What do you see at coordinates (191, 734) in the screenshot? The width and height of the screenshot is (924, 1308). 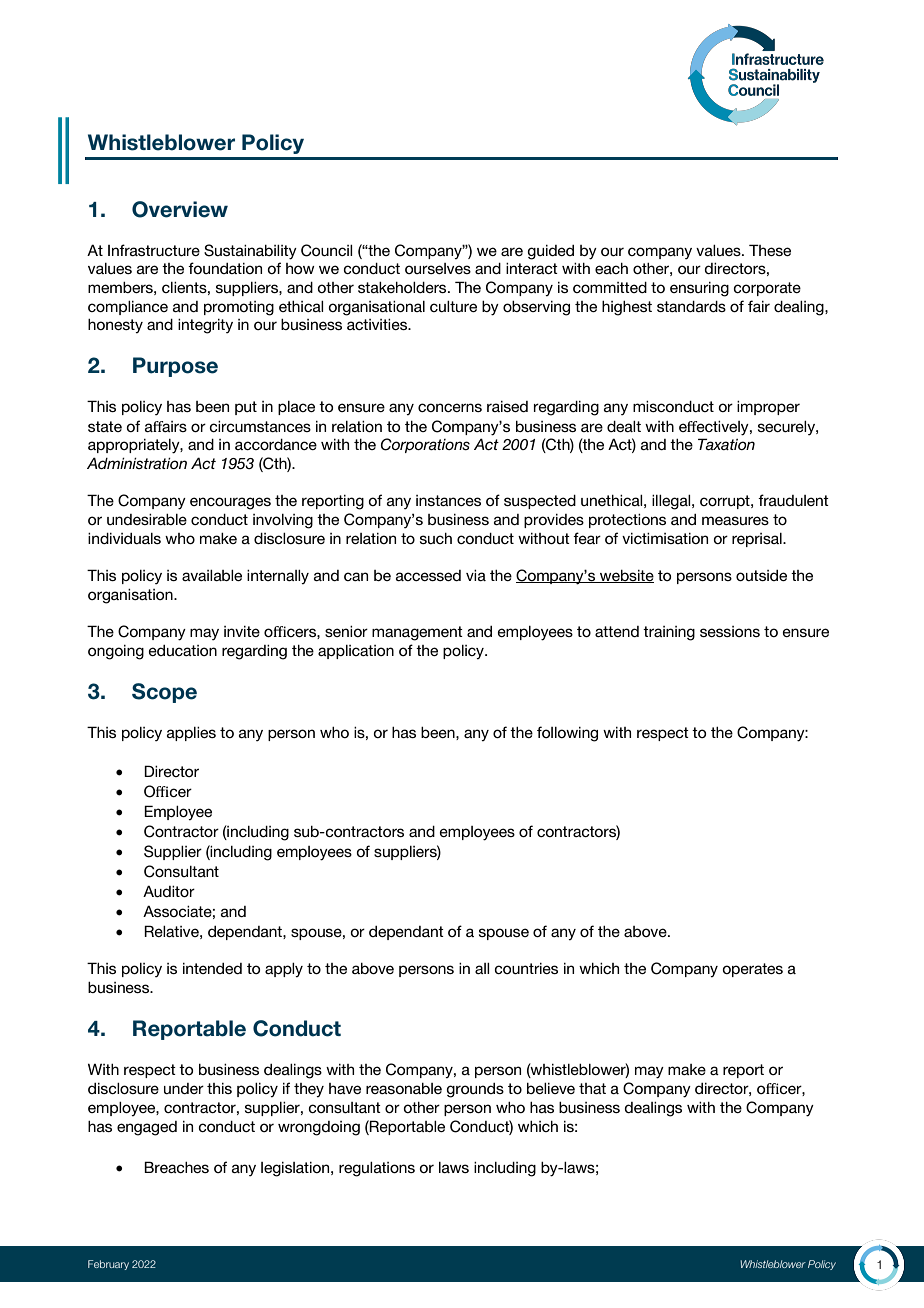 I see `applies` at bounding box center [191, 734].
